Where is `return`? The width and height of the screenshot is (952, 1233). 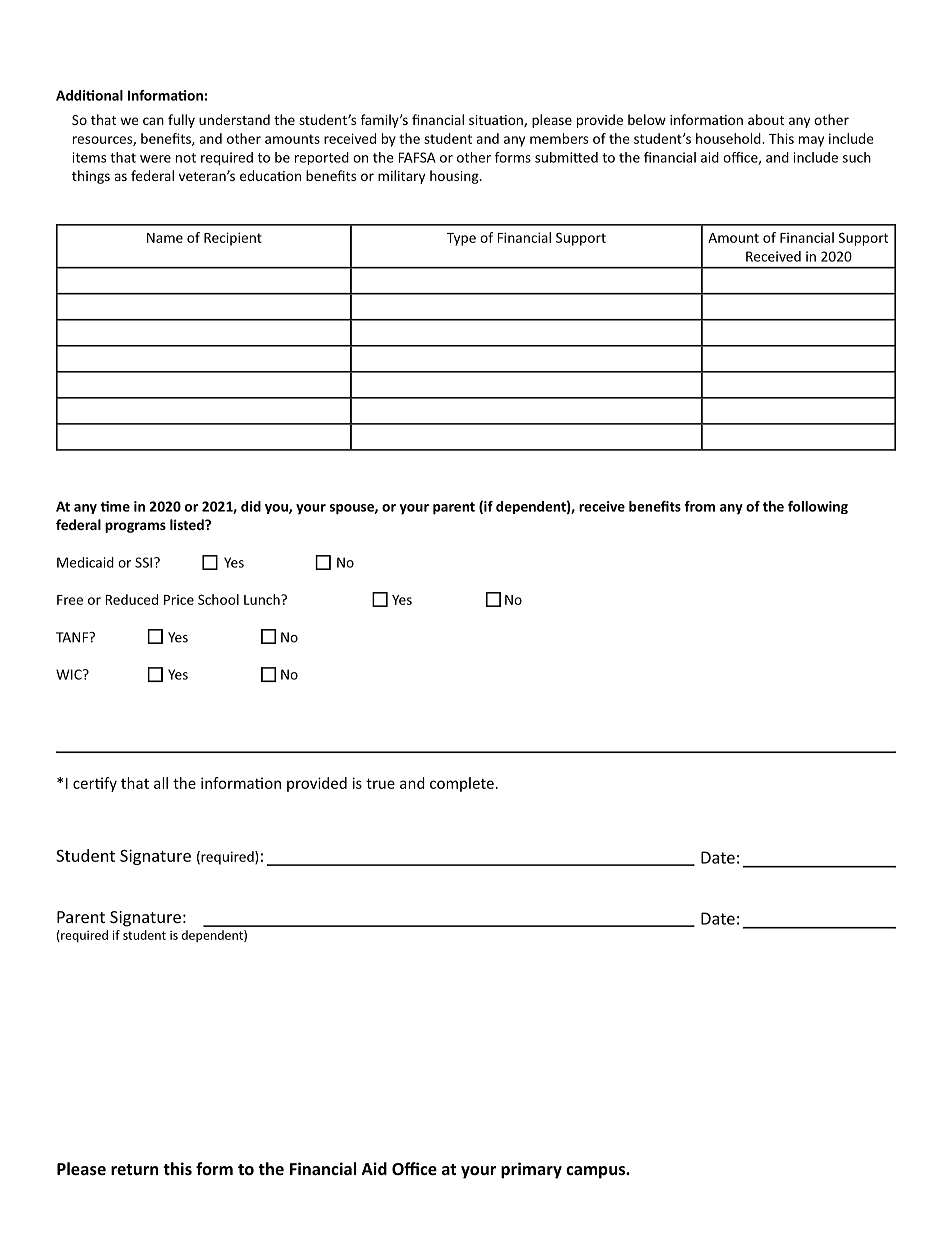
return is located at coordinates (134, 1169).
